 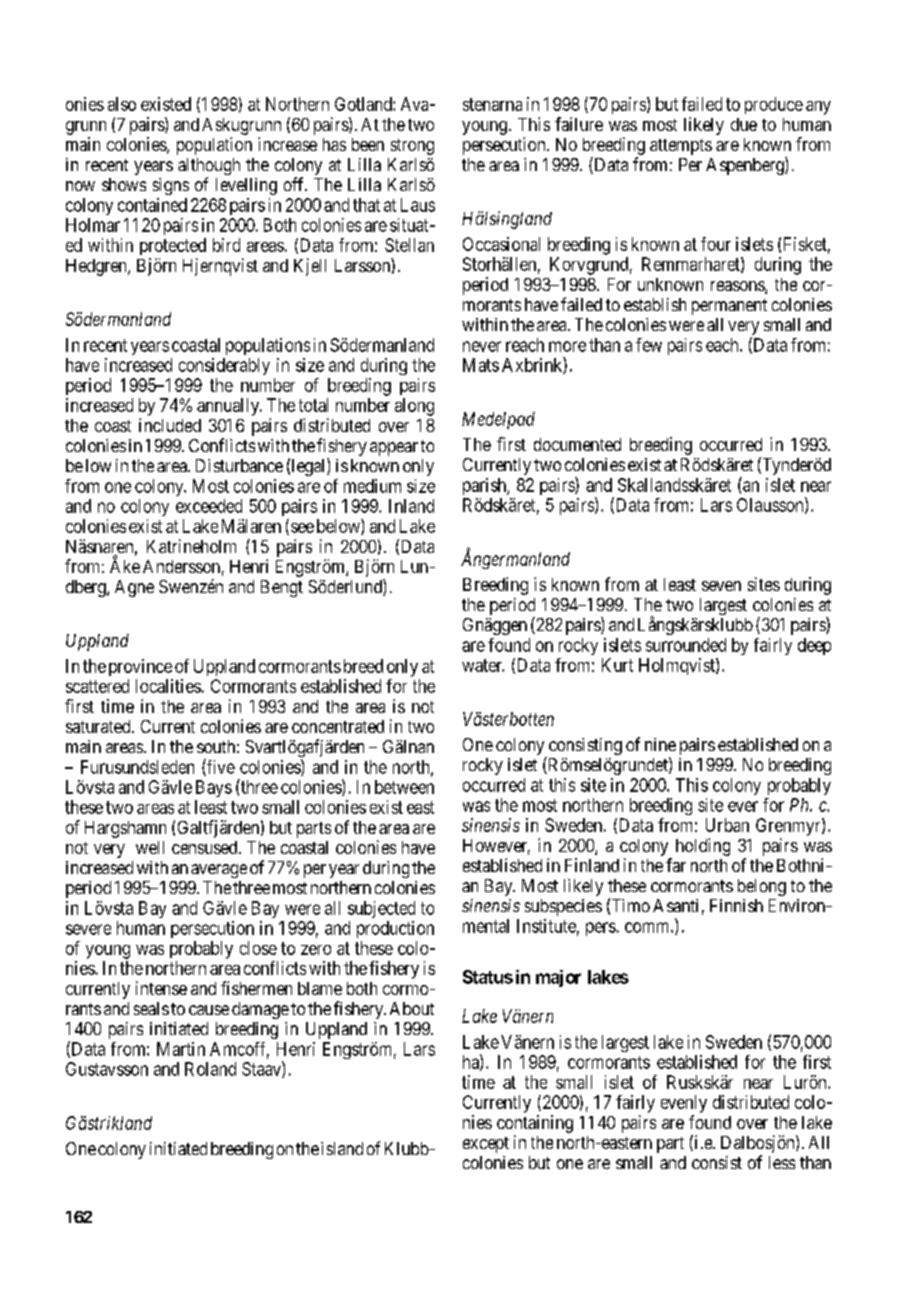 I want to click on Mats, so click(x=481, y=365).
